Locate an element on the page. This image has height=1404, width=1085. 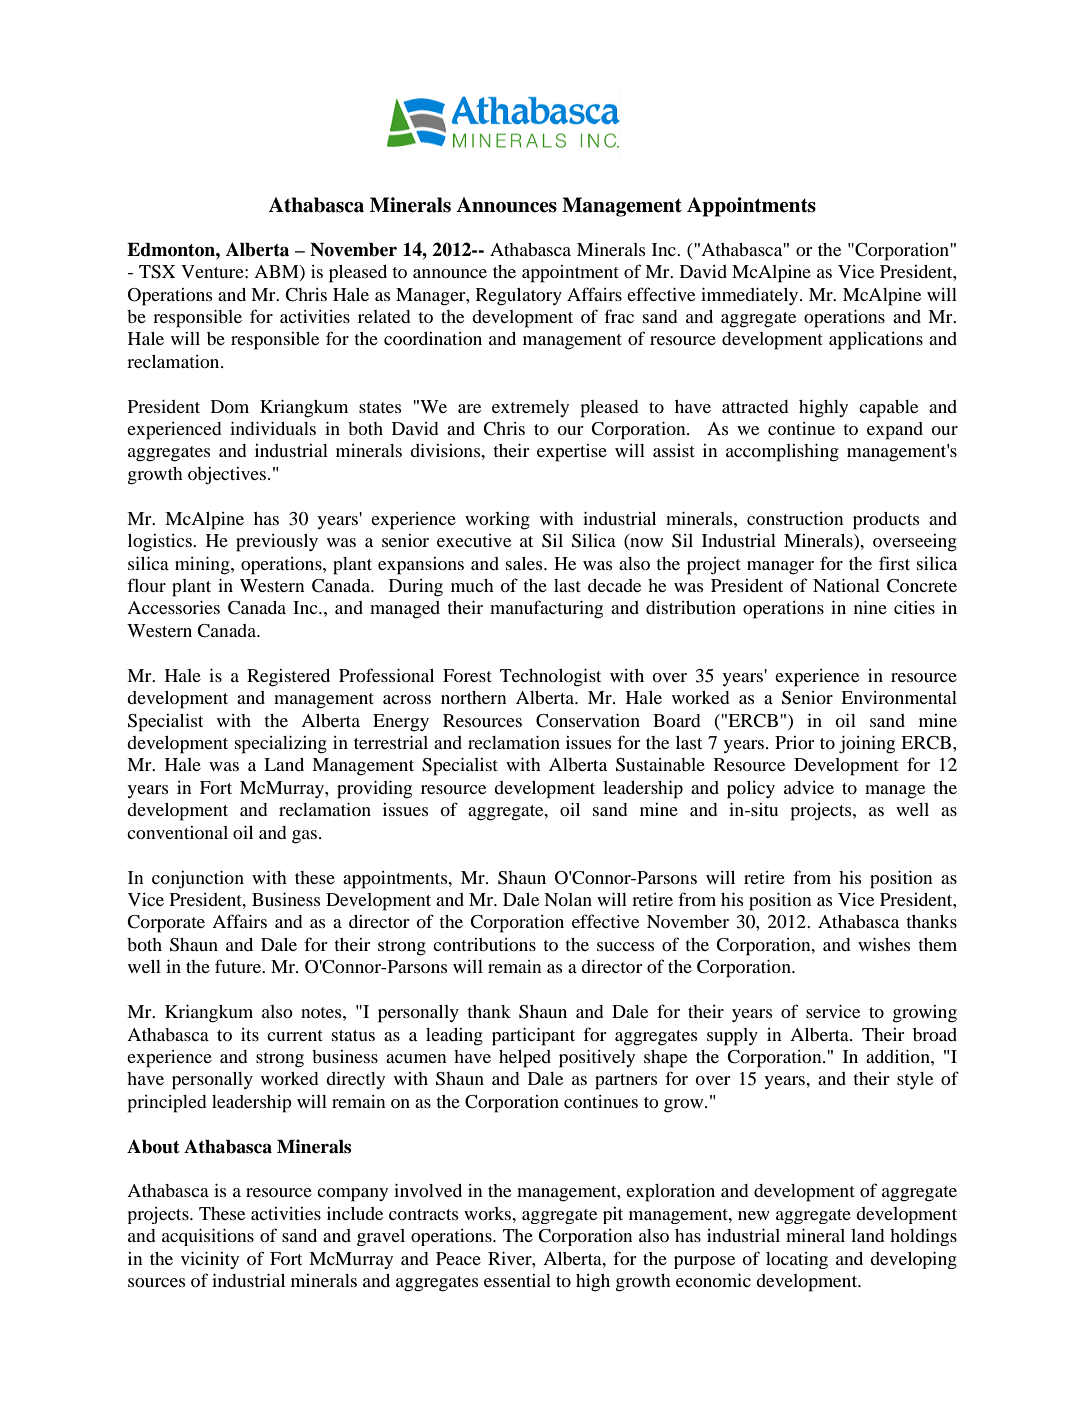
its is located at coordinates (250, 1034).
